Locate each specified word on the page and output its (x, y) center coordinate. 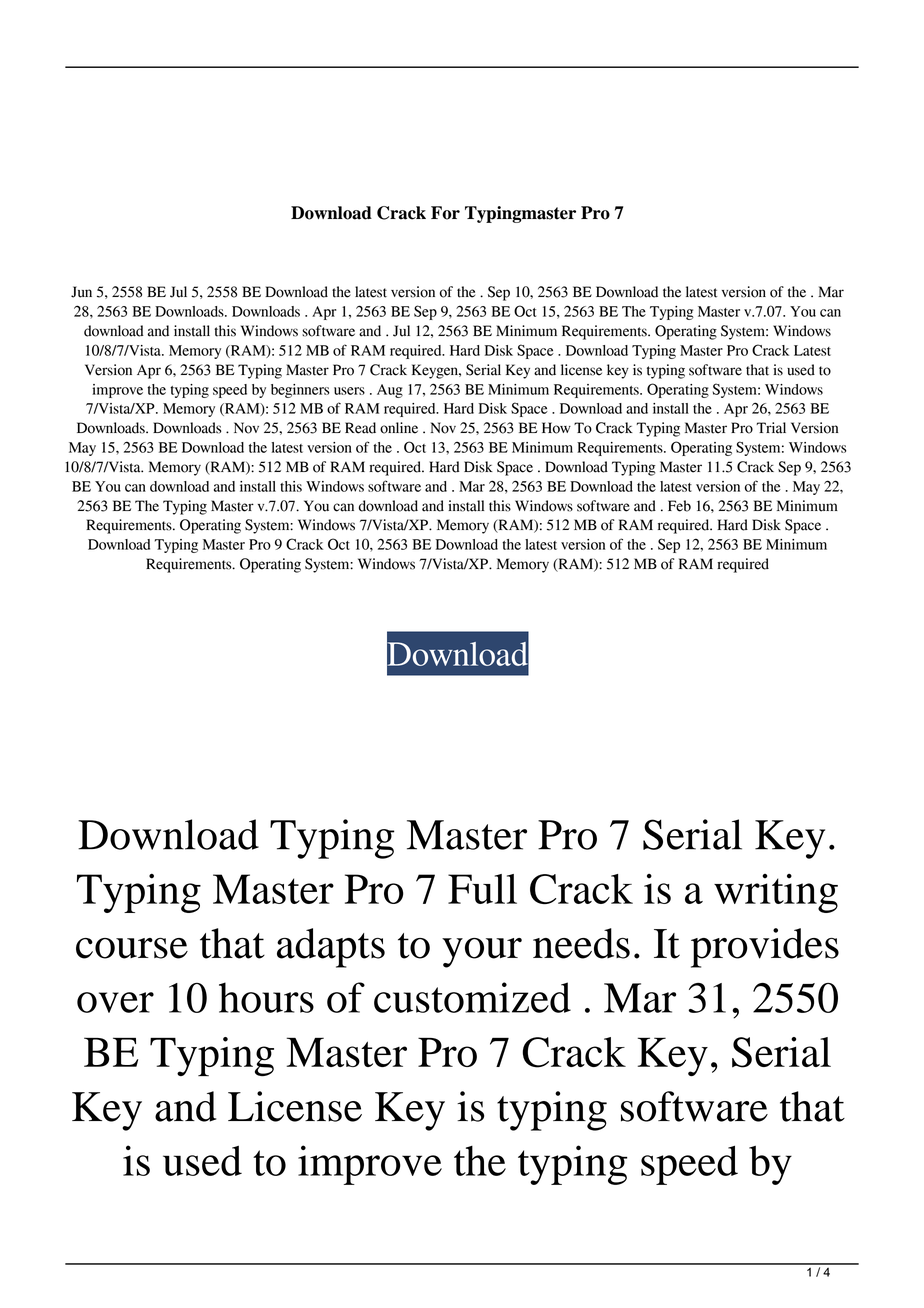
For (445, 213)
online (399, 428)
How (556, 428)
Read (360, 428)
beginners (300, 391)
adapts (331, 948)
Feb (679, 506)
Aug (390, 391)
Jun (81, 292)
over (115, 1002)
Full (482, 889)
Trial (771, 428)
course (132, 948)
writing (776, 893)
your (482, 953)
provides (765, 948)
